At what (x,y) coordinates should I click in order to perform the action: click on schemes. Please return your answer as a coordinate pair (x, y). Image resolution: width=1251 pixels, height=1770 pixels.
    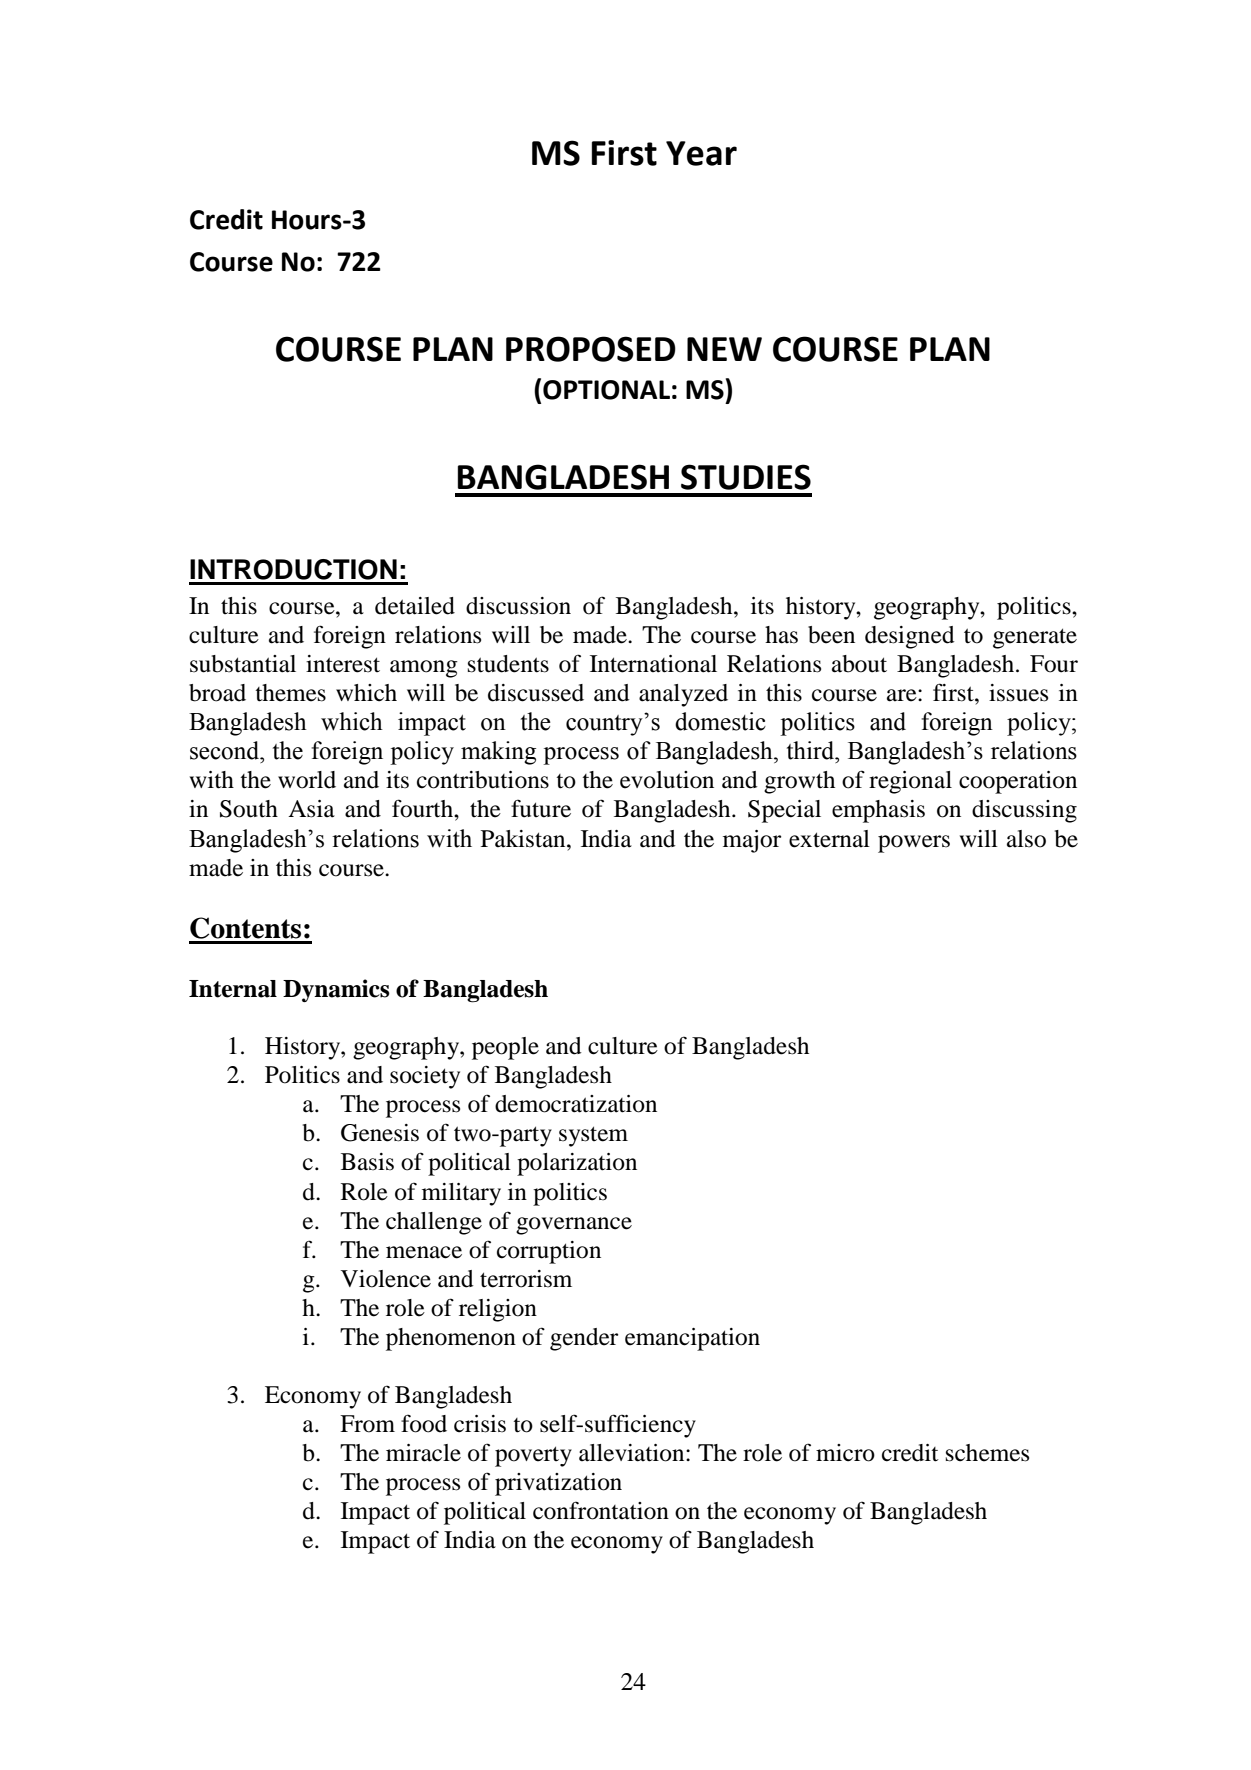
    Looking at the image, I should click on (987, 1453).
